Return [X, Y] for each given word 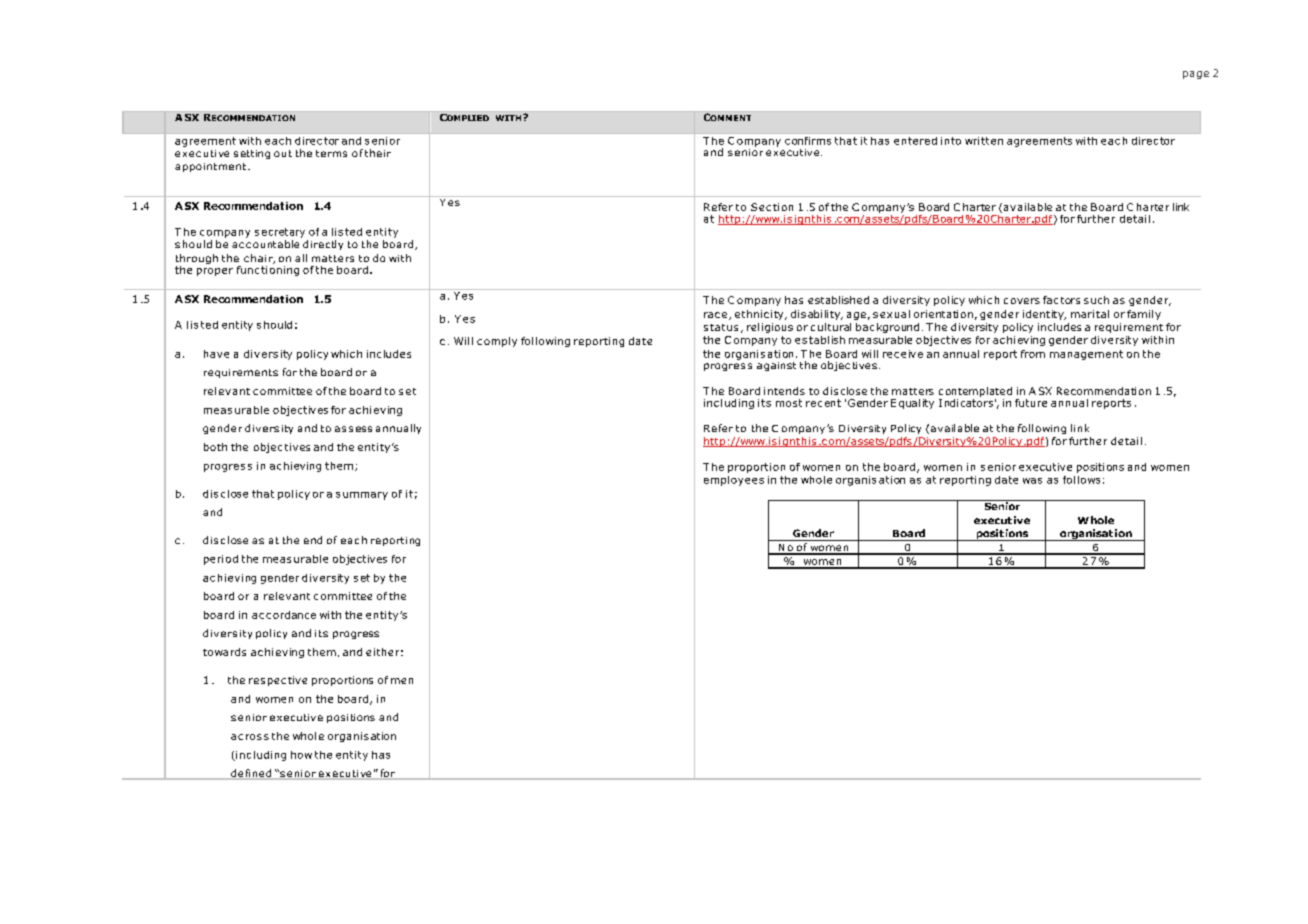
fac [1050, 300]
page [1196, 75]
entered [915, 141]
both [215, 447]
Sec [761, 207]
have [216, 354]
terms [331, 153]
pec [277, 682]
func [248, 270]
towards [224, 652]
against [776, 366]
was [1032, 481]
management [1086, 355]
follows [1081, 480]
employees [734, 481]
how [301, 755]
